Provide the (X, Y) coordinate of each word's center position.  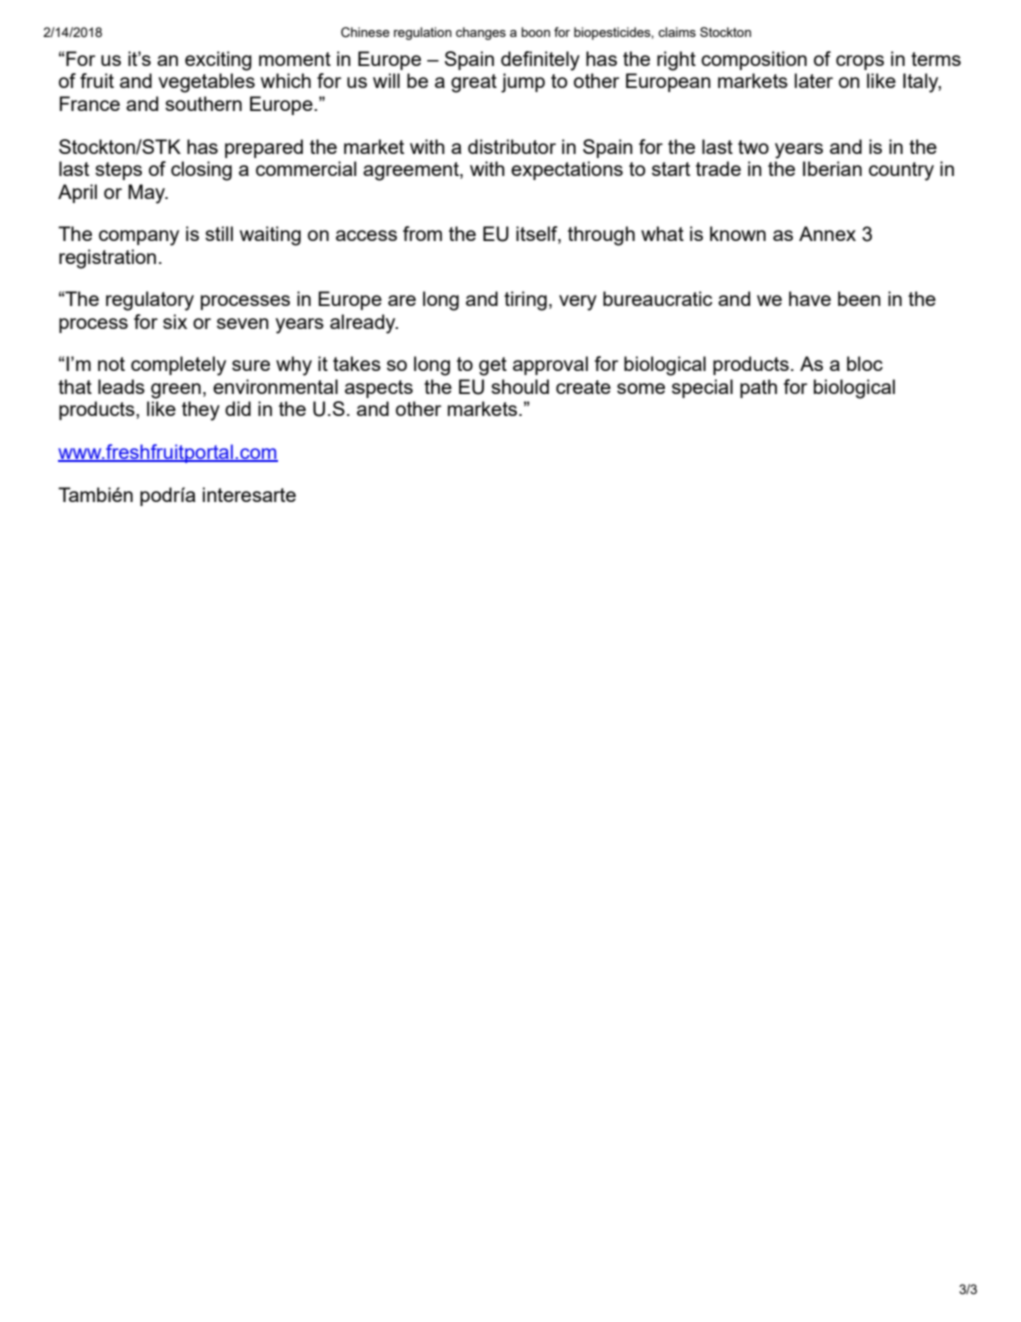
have (810, 298)
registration (107, 259)
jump (523, 83)
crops (860, 62)
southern (203, 103)
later (814, 80)
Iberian (832, 168)
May (147, 194)
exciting (218, 61)
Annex (827, 233)
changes (481, 33)
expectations (567, 170)
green (176, 391)
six (175, 321)
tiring (525, 301)
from (422, 233)
